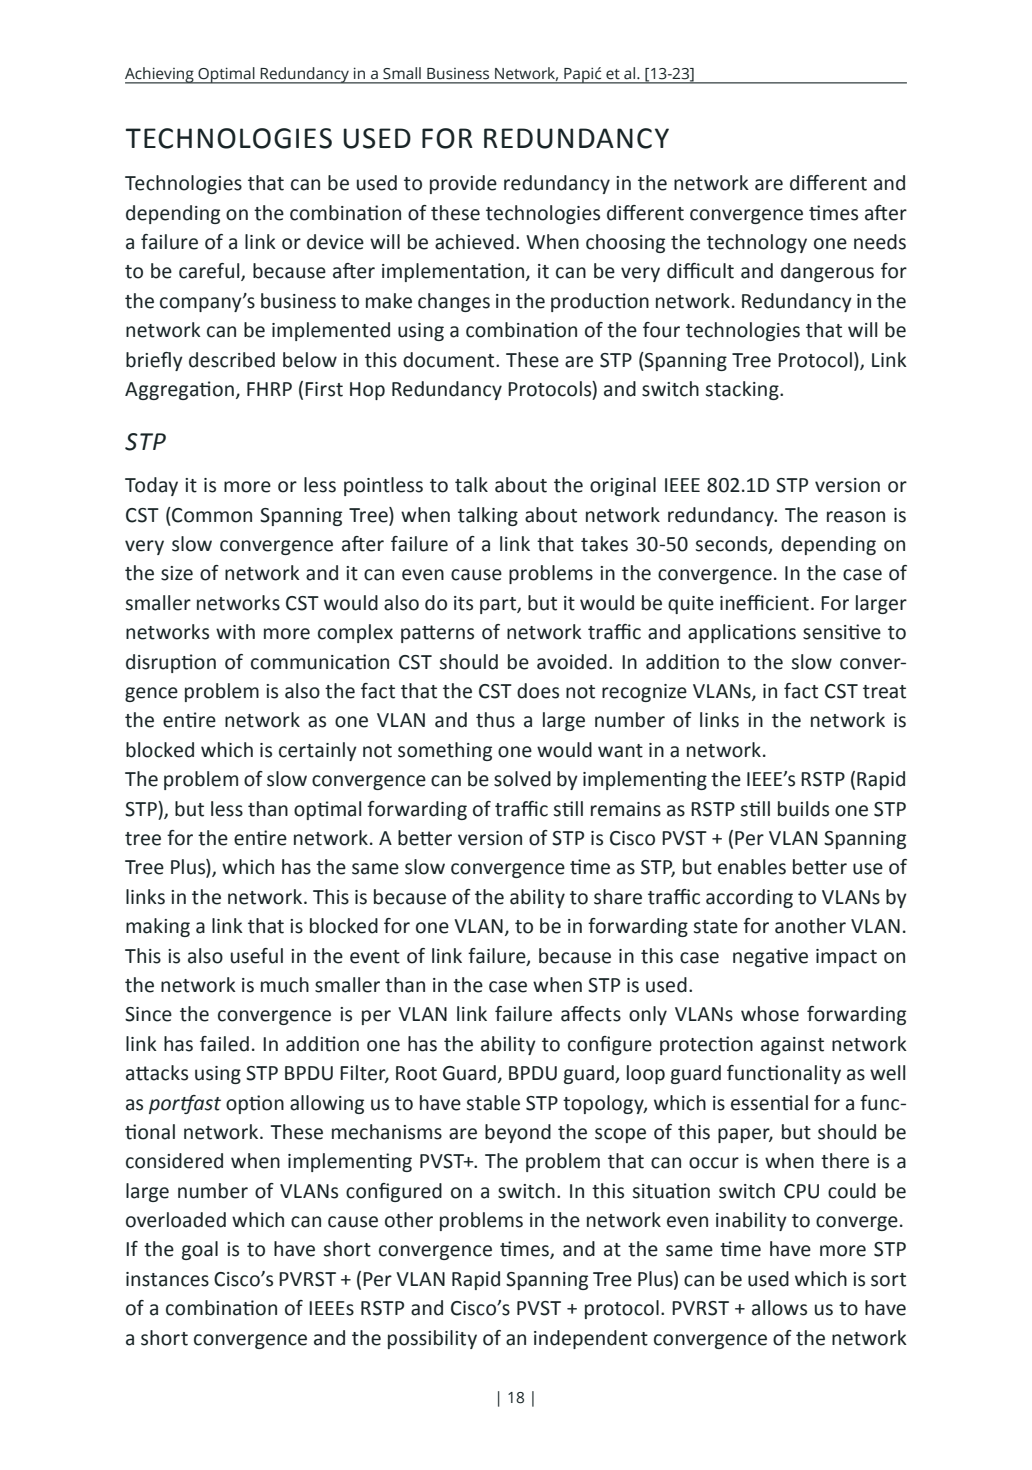 The width and height of the page is (1032, 1470). I want to click on provide, so click(463, 184).
